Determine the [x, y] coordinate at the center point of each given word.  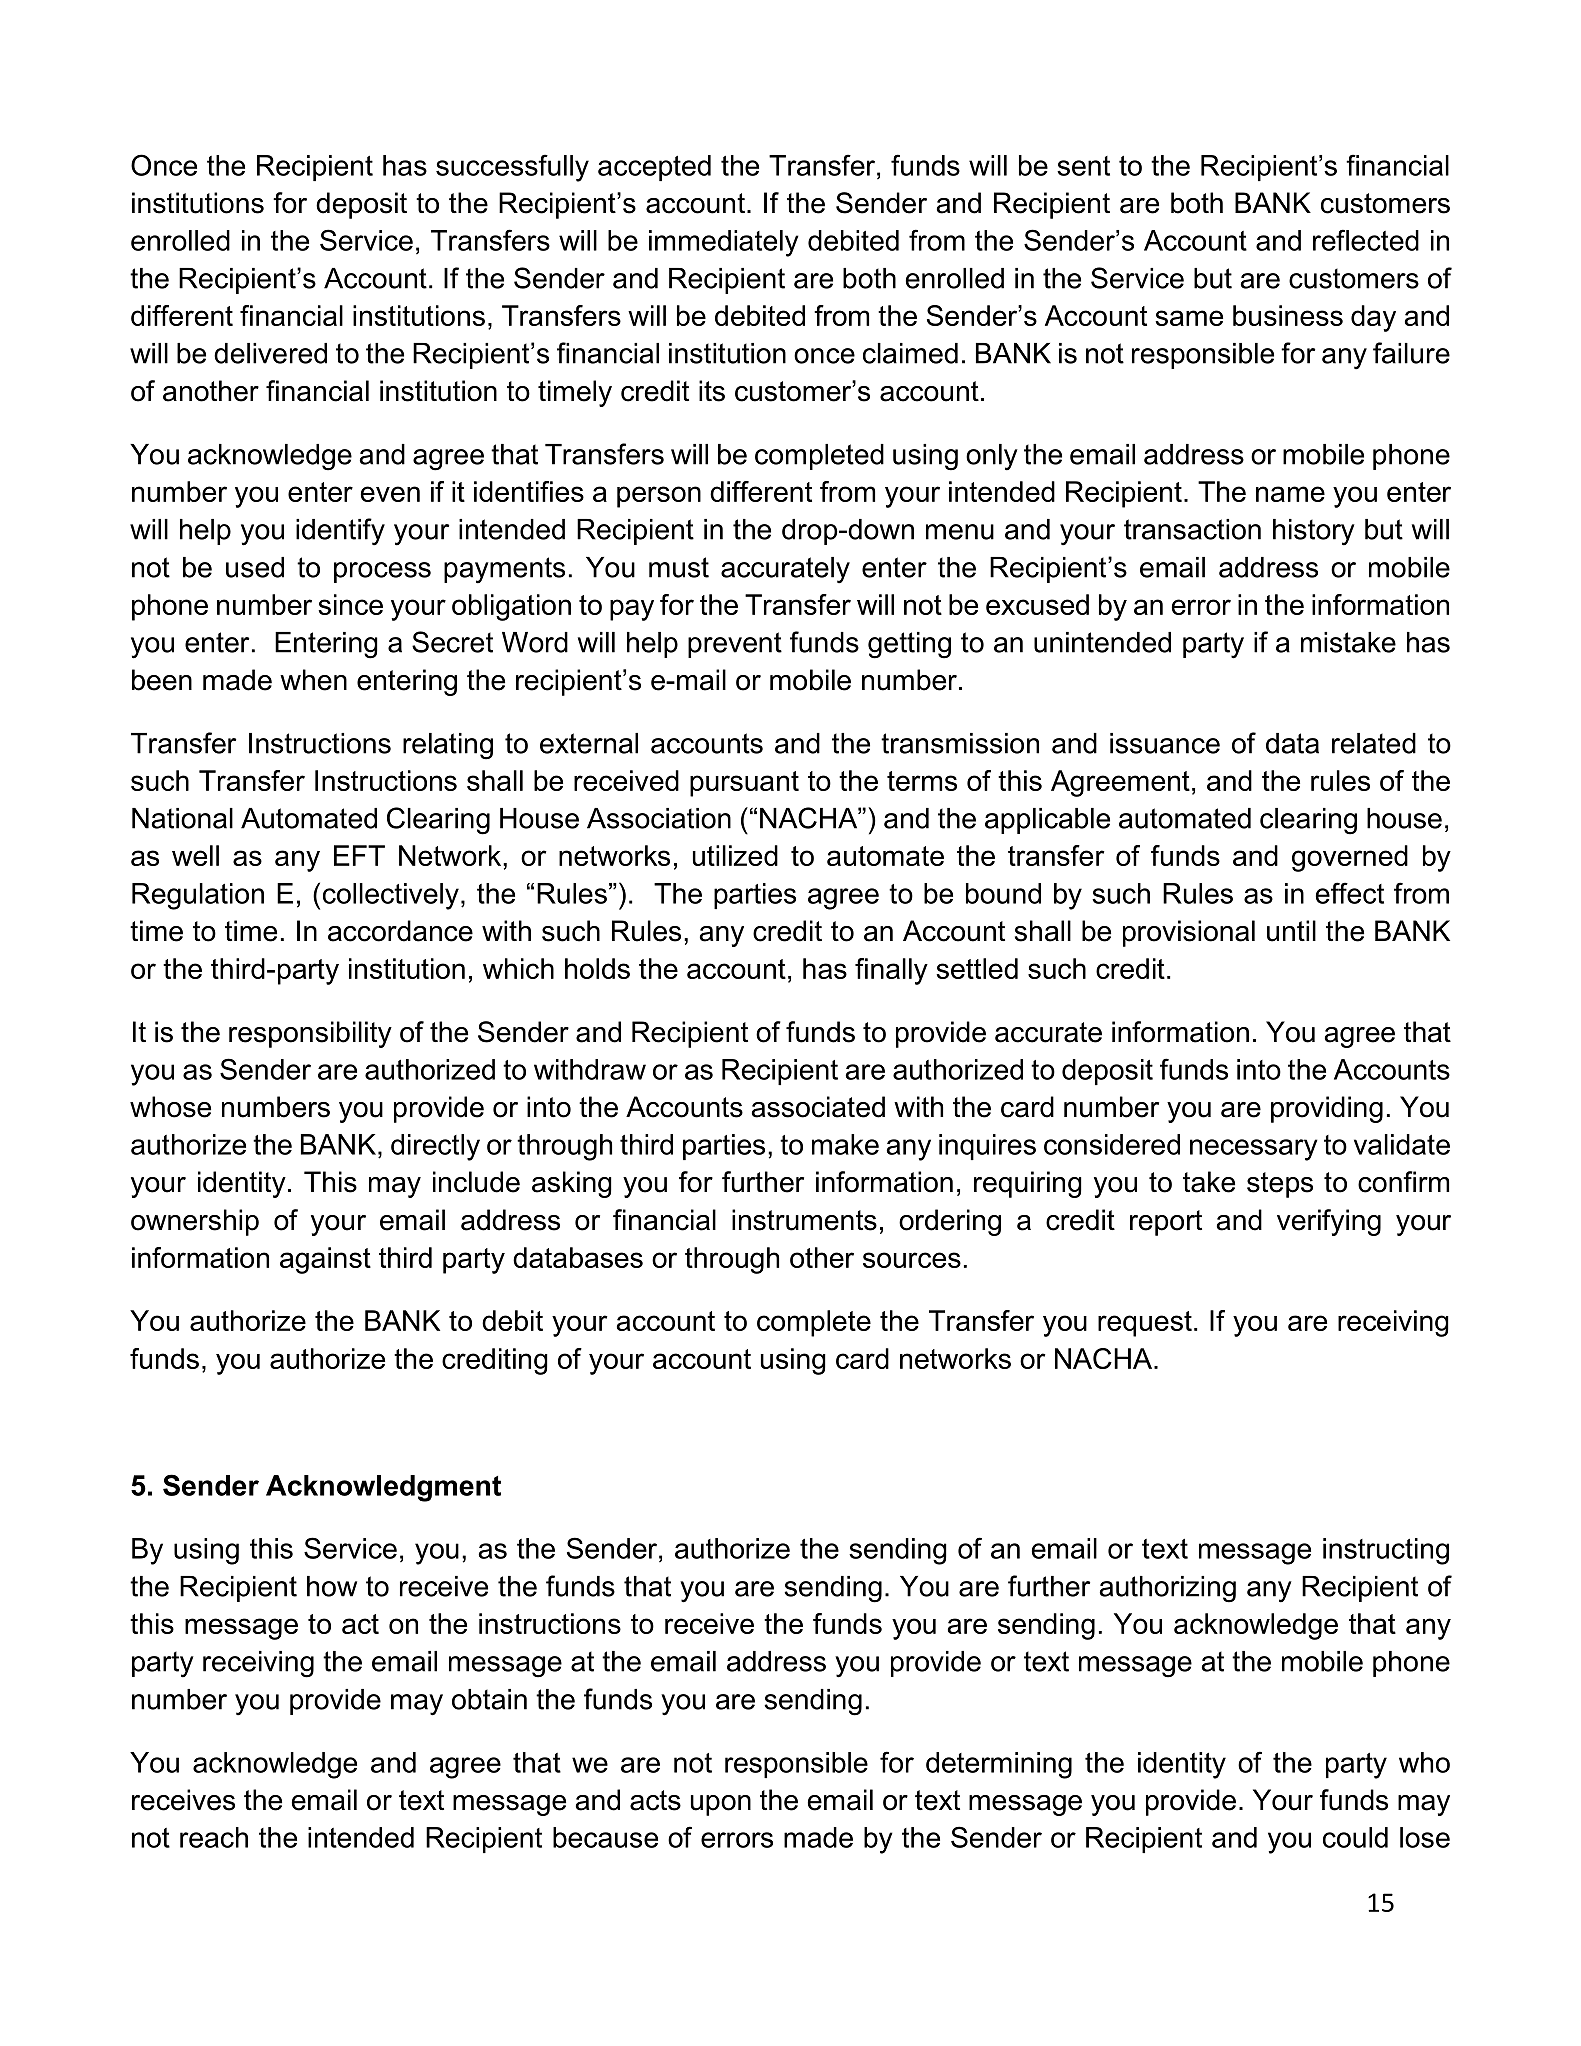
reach [214, 1837]
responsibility [310, 1034]
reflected [1366, 240]
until [1291, 931]
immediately [724, 243]
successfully [512, 168]
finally [891, 971]
